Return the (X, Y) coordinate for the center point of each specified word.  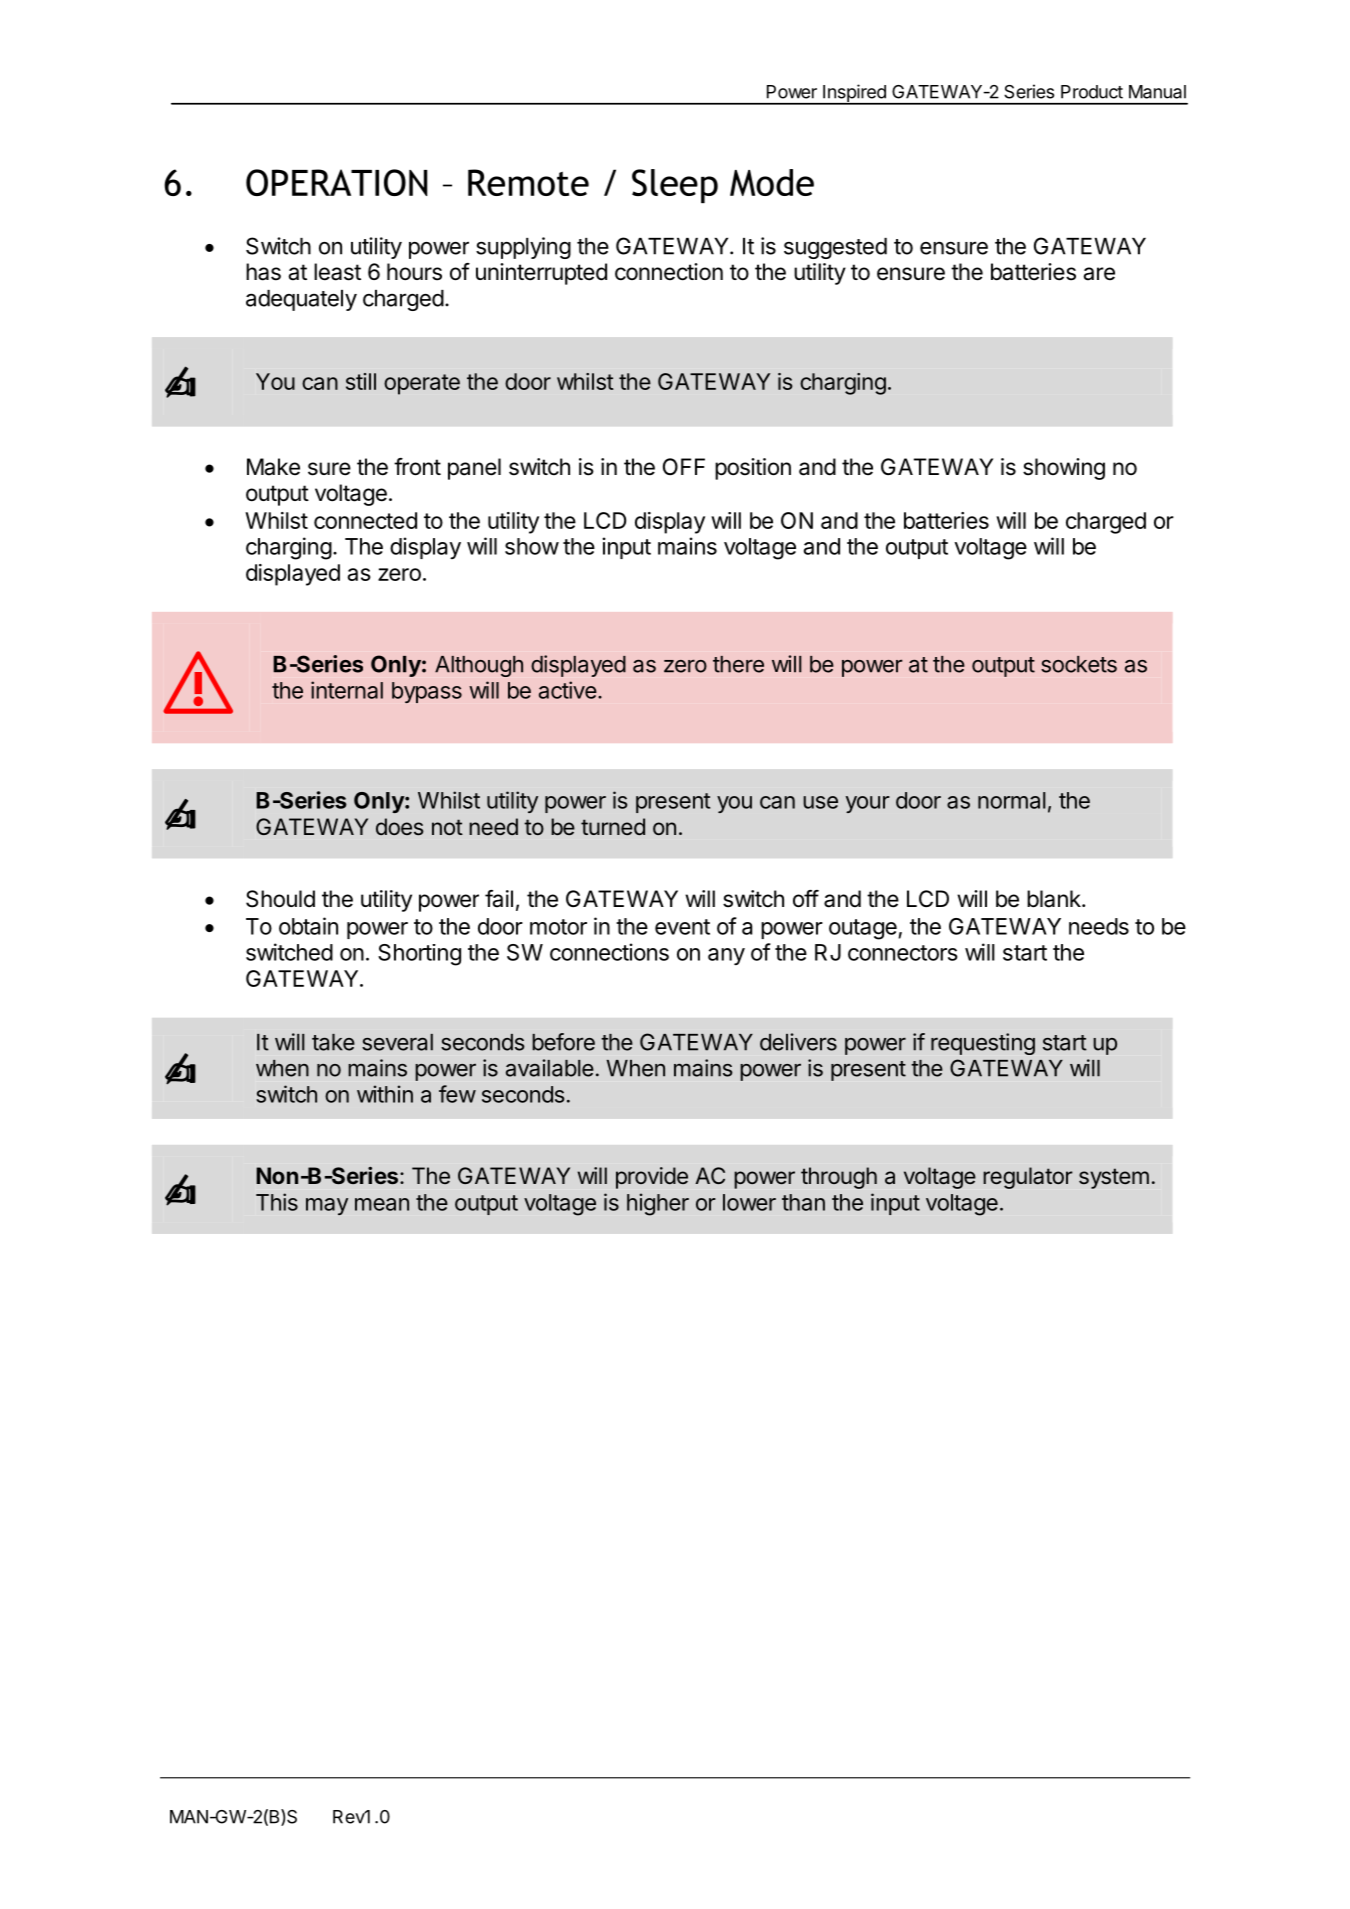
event (682, 927)
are (1099, 274)
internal (347, 690)
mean (382, 1204)
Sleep (675, 186)
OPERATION (336, 182)
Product (1092, 92)
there (738, 664)
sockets (1079, 664)
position (753, 469)
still (361, 381)
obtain (308, 926)
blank (1055, 899)
